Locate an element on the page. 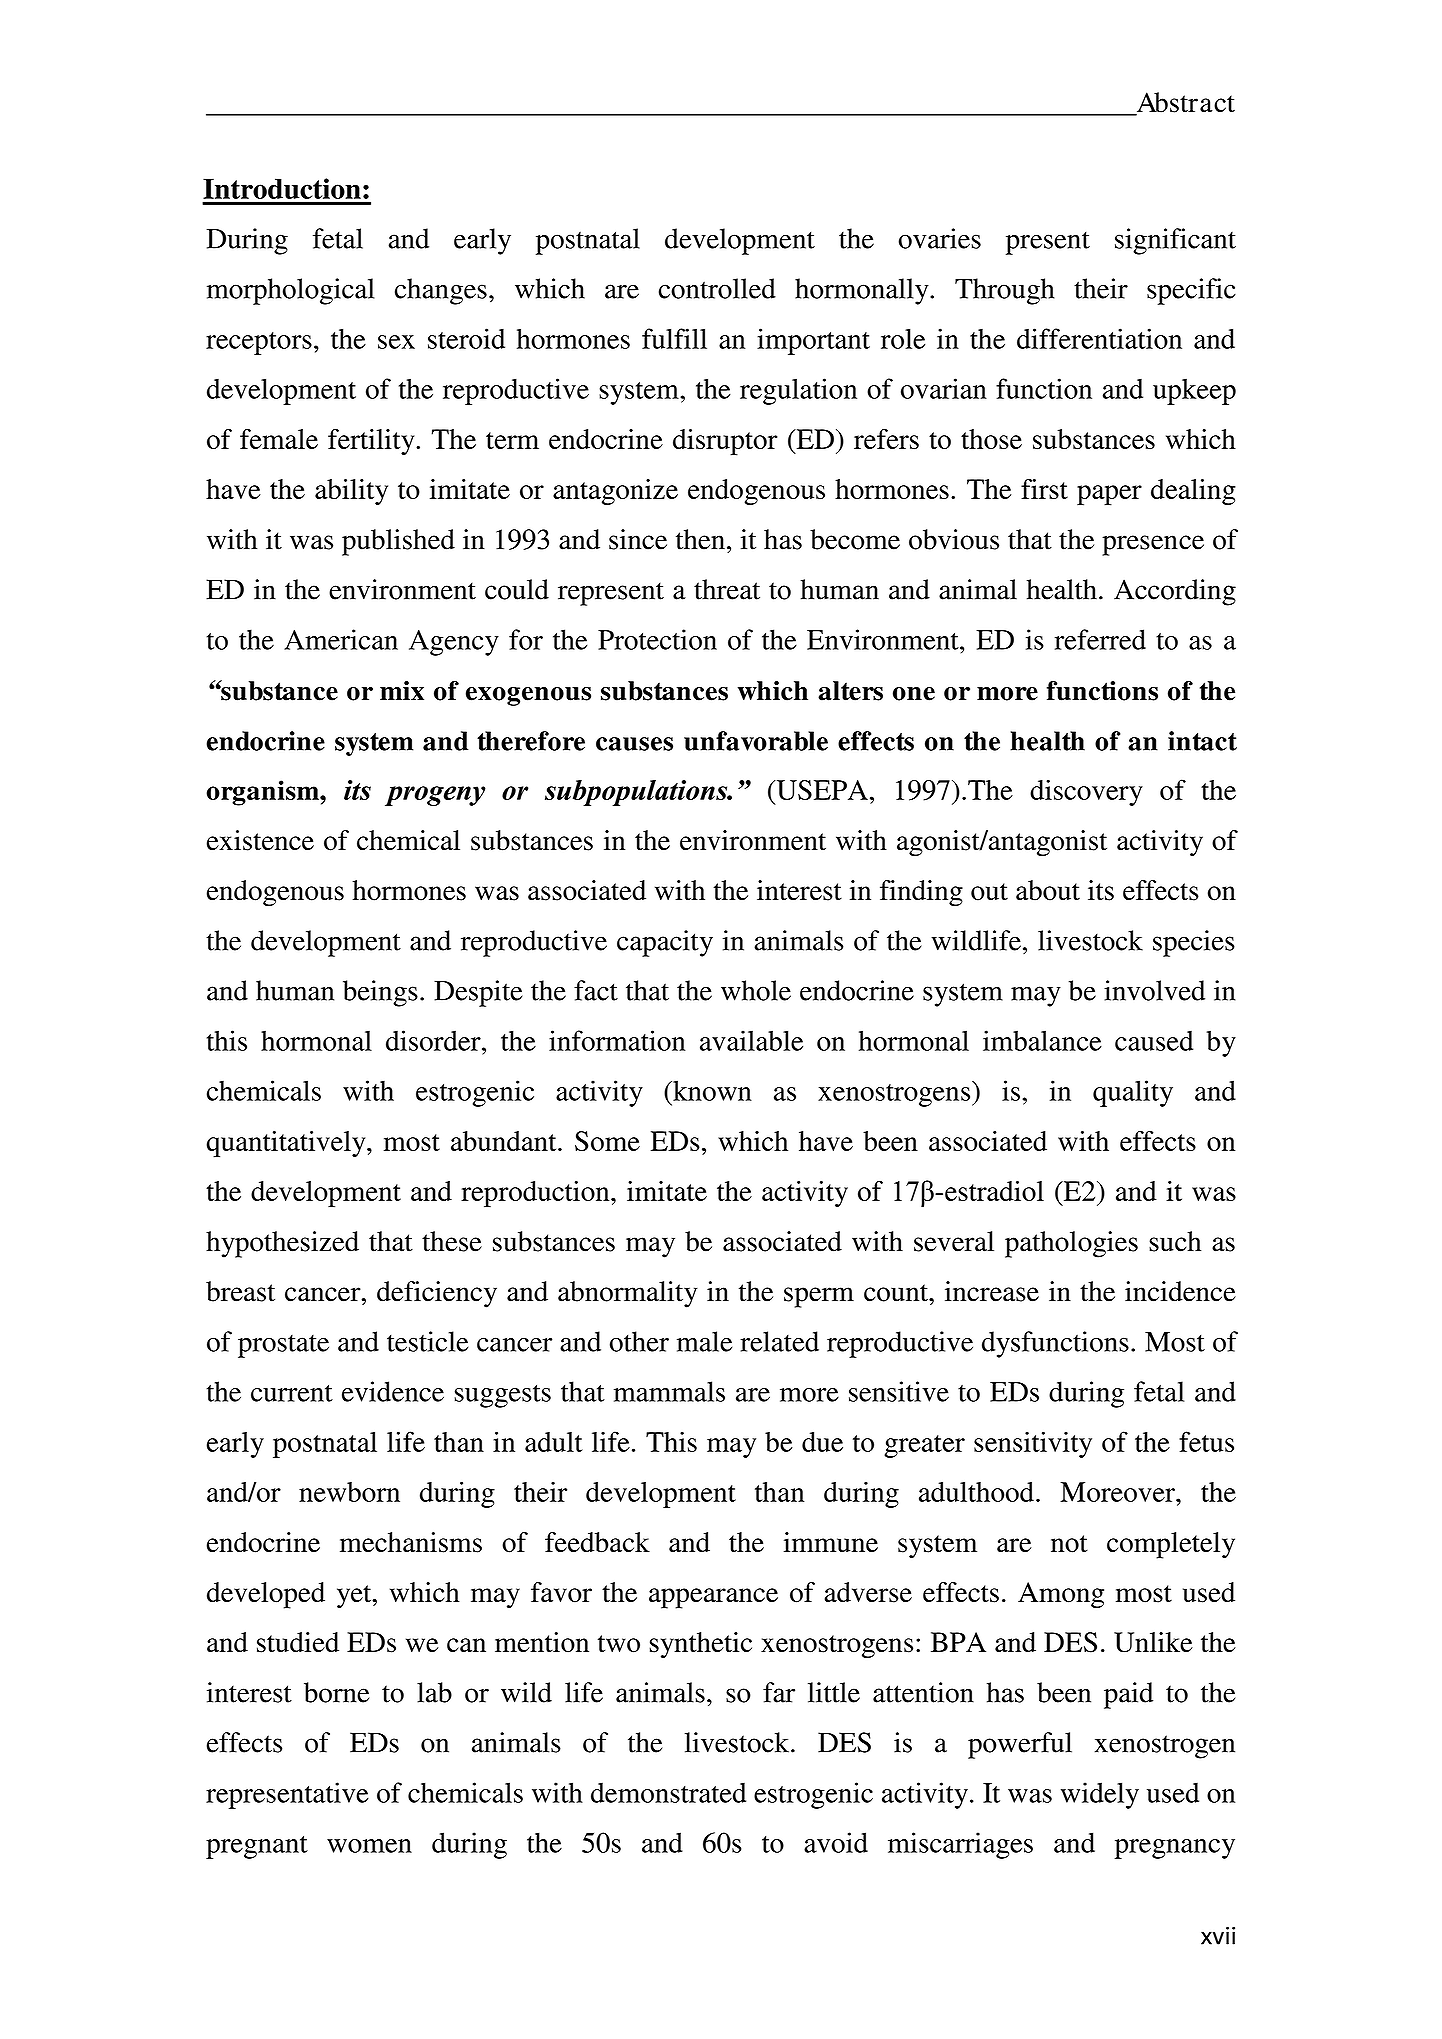 Image resolution: width=1442 pixels, height=2039 pixels. avoid is located at coordinates (836, 1842).
